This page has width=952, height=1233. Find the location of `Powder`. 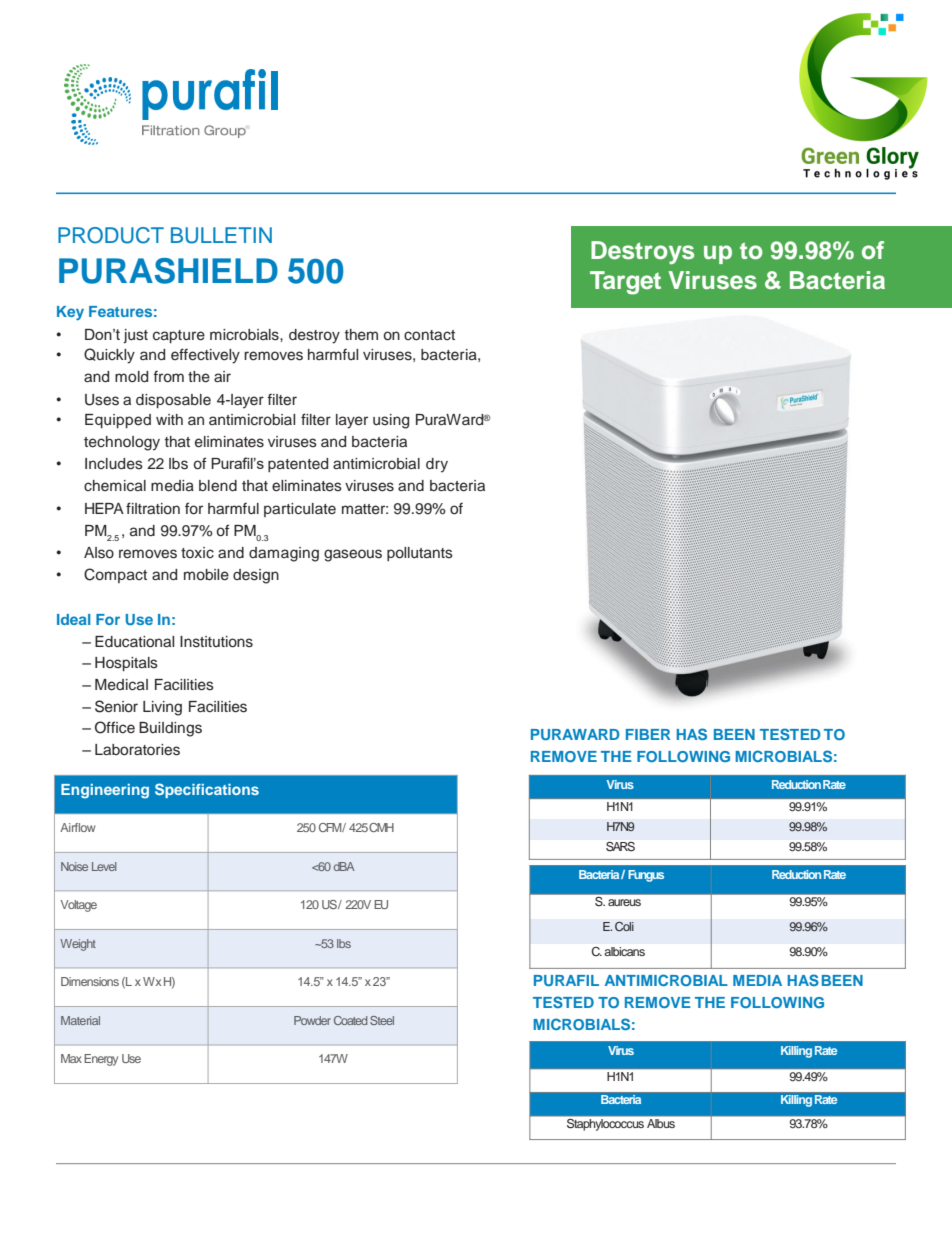

Powder is located at coordinates (312, 1020).
